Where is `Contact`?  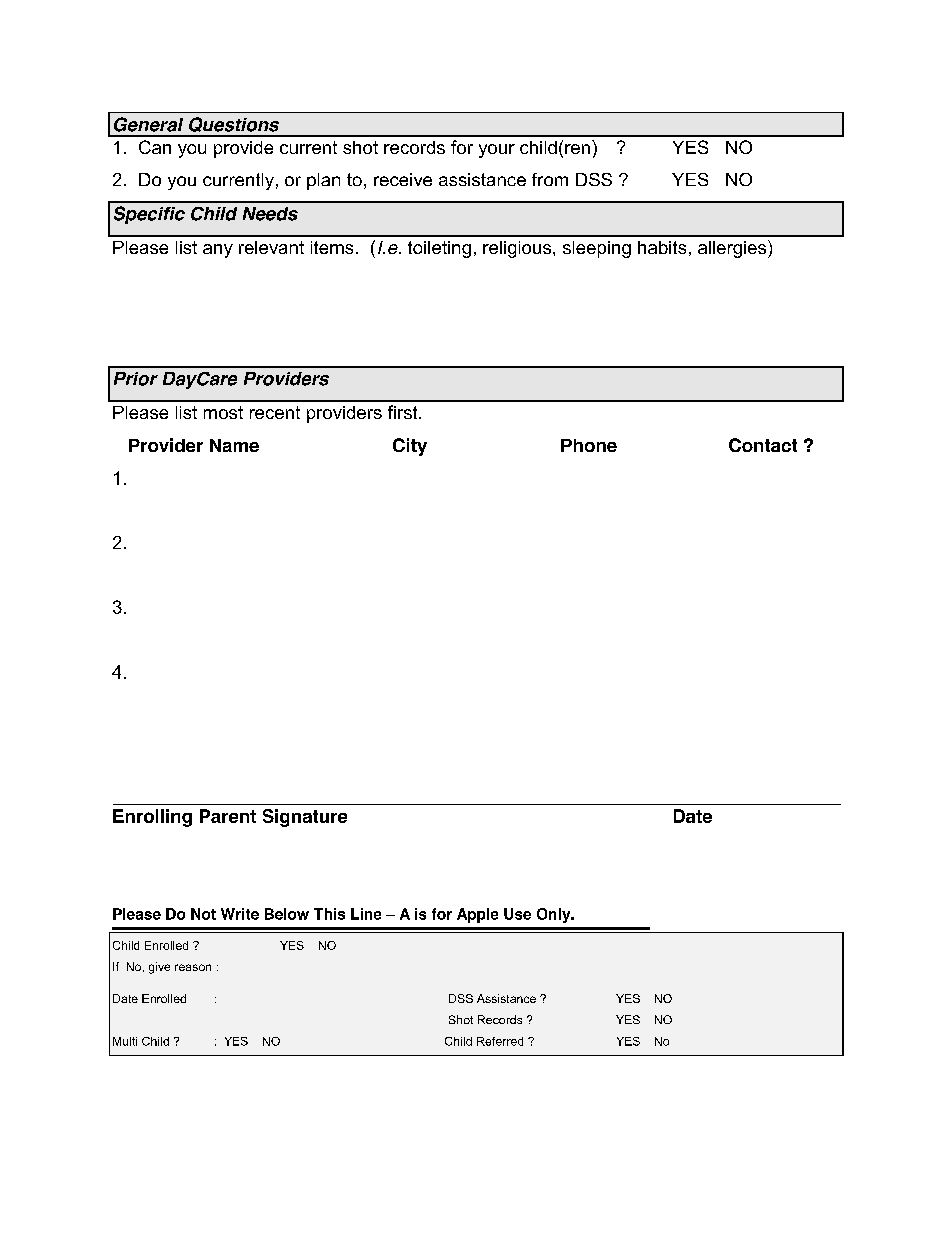 Contact is located at coordinates (763, 445).
